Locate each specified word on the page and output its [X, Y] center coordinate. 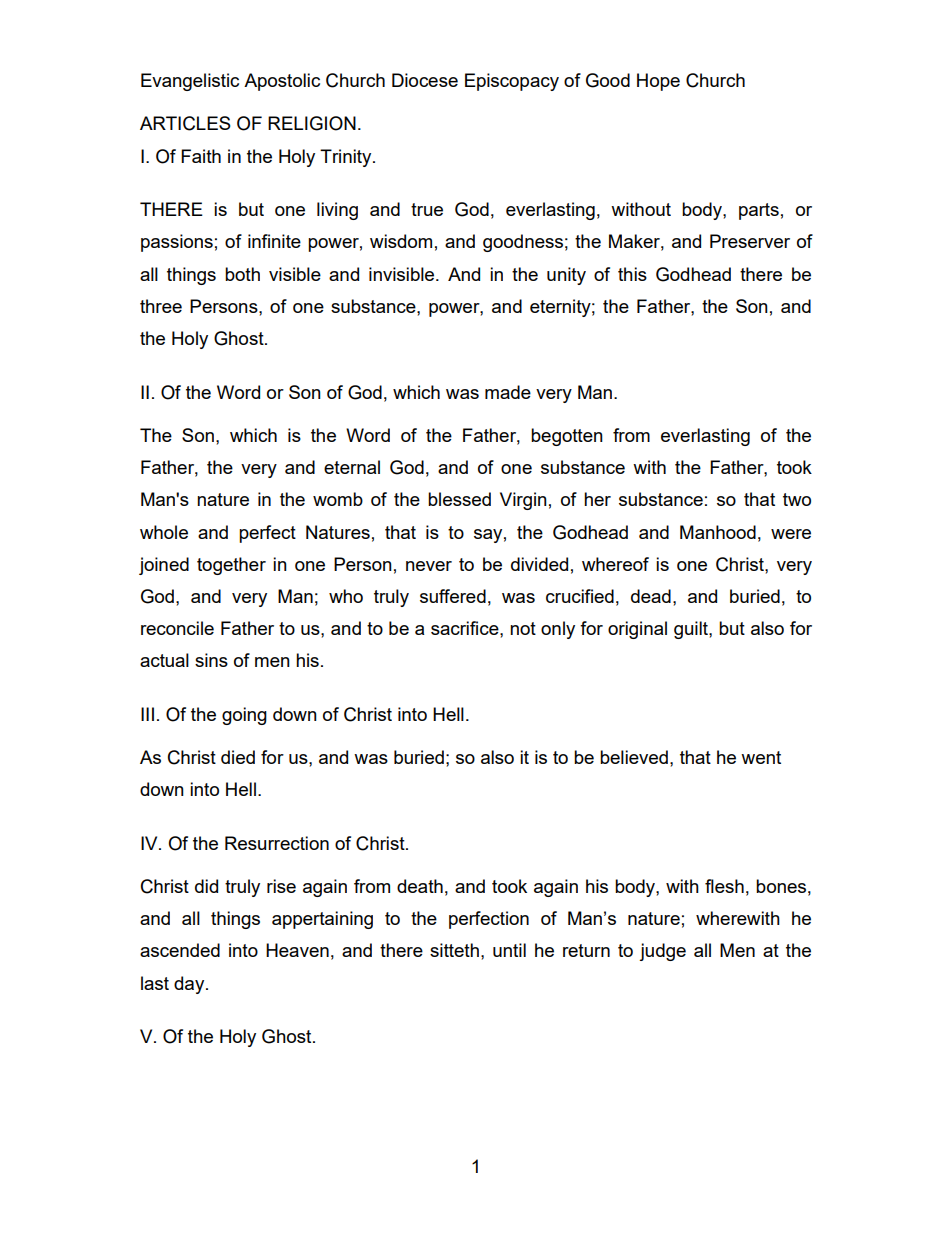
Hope [658, 82]
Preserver [750, 241]
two [797, 499]
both [242, 274]
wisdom [401, 241]
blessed [459, 499]
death [420, 886]
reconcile [177, 628]
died [238, 757]
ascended [180, 950]
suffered [453, 596]
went [761, 757]
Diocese [425, 80]
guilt [692, 630]
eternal [352, 467]
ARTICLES [185, 123]
